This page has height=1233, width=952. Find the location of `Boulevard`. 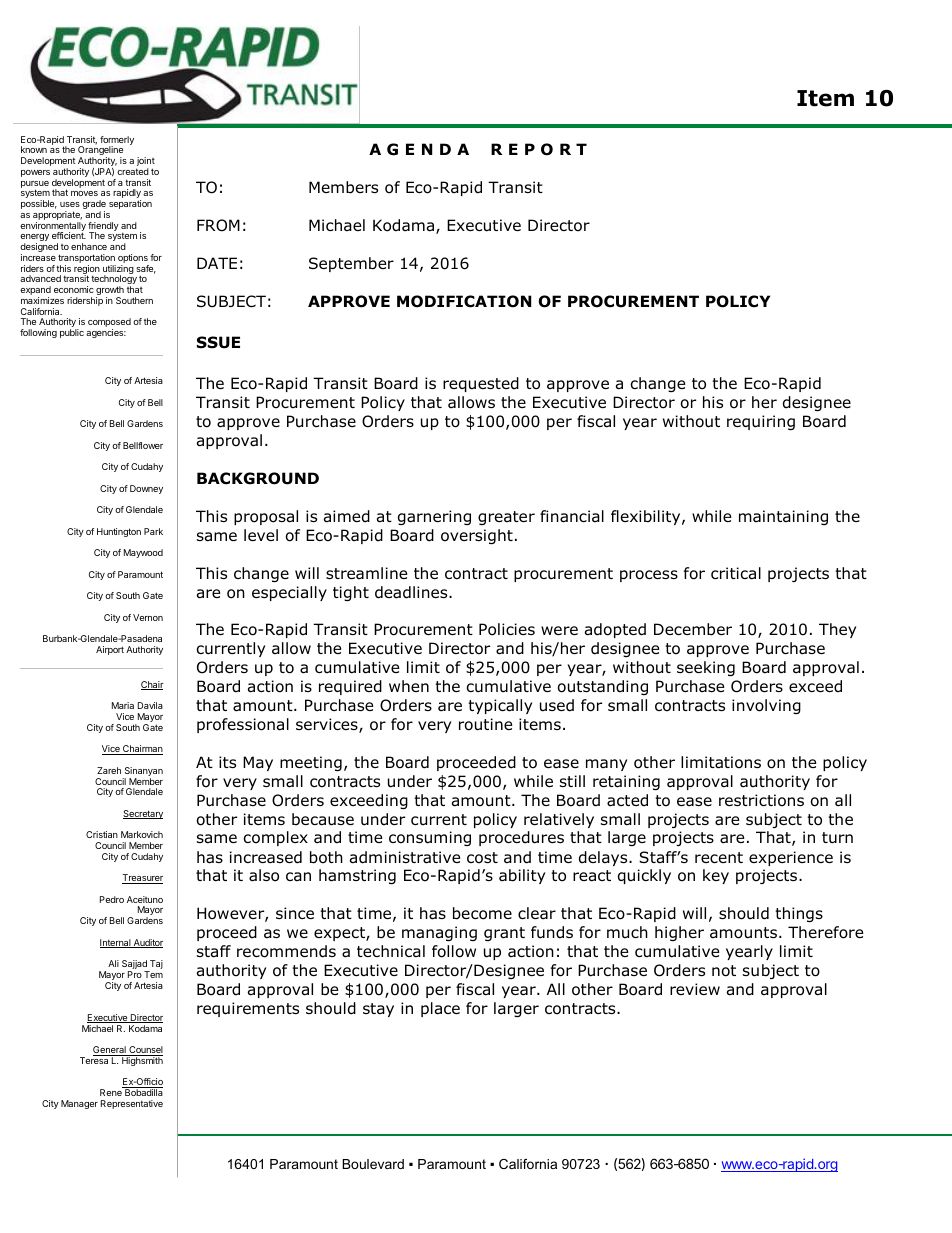

Boulevard is located at coordinates (373, 1164).
